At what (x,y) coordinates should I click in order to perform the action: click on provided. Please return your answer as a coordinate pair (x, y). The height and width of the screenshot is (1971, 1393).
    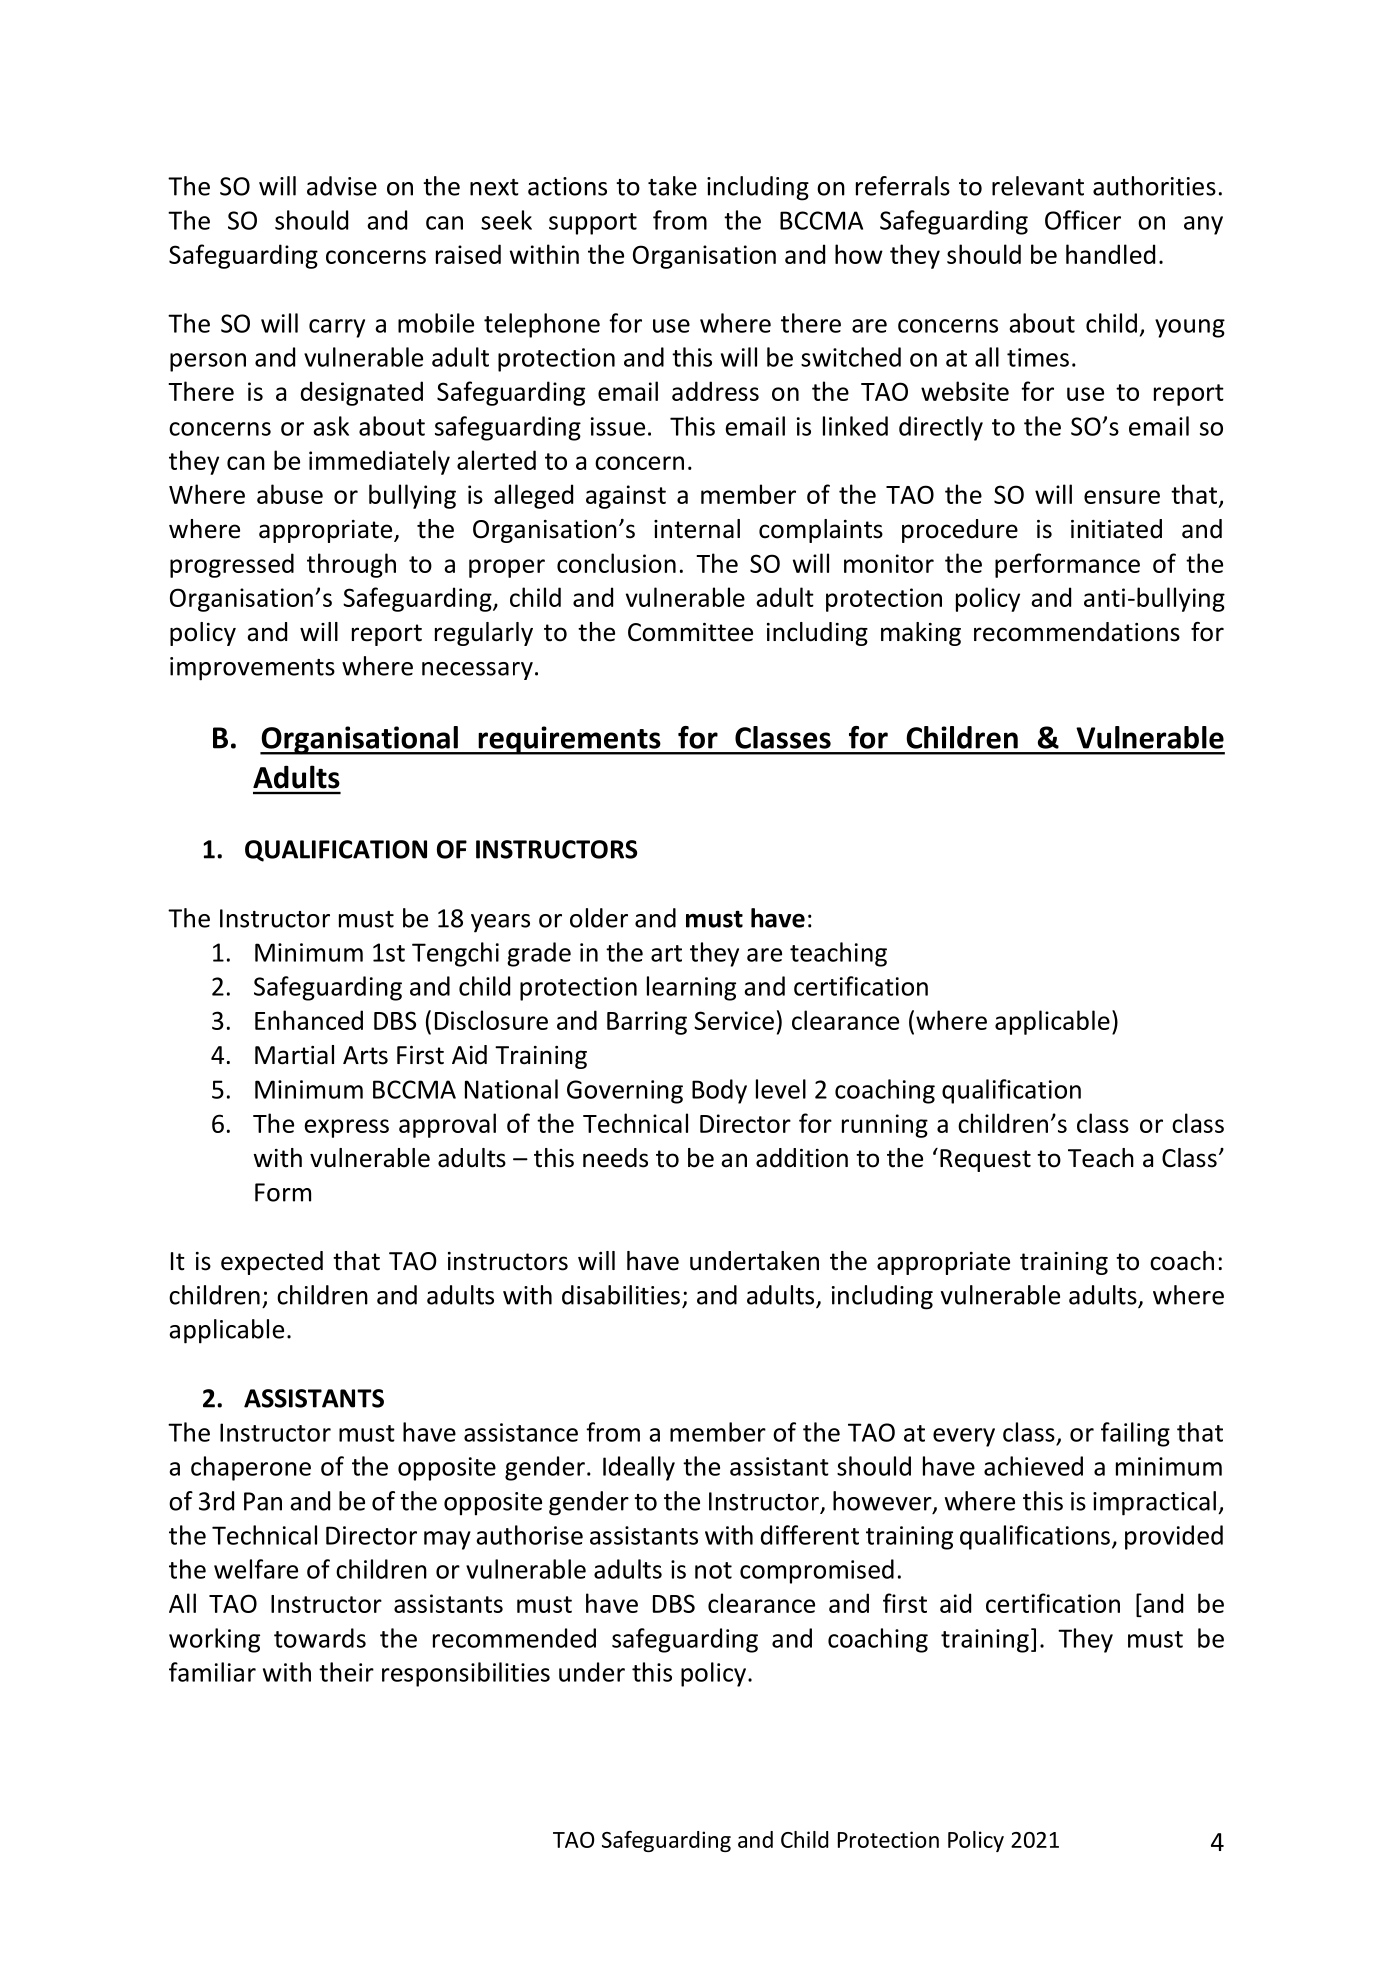
    Looking at the image, I should click on (1174, 1537).
